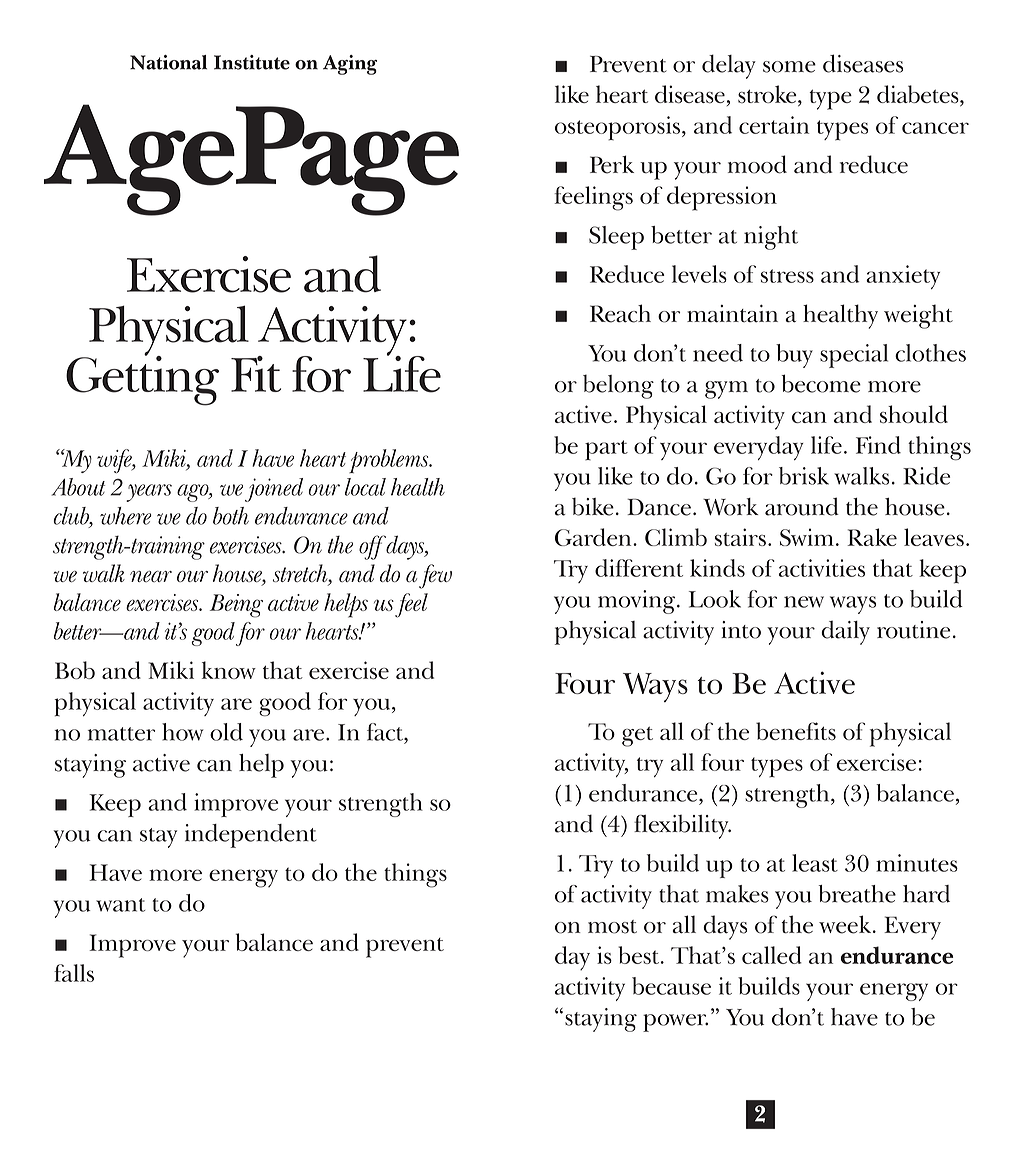 This page has height=1176, width=1014. Describe the element at coordinates (168, 62) in the page. I see `National` at that location.
